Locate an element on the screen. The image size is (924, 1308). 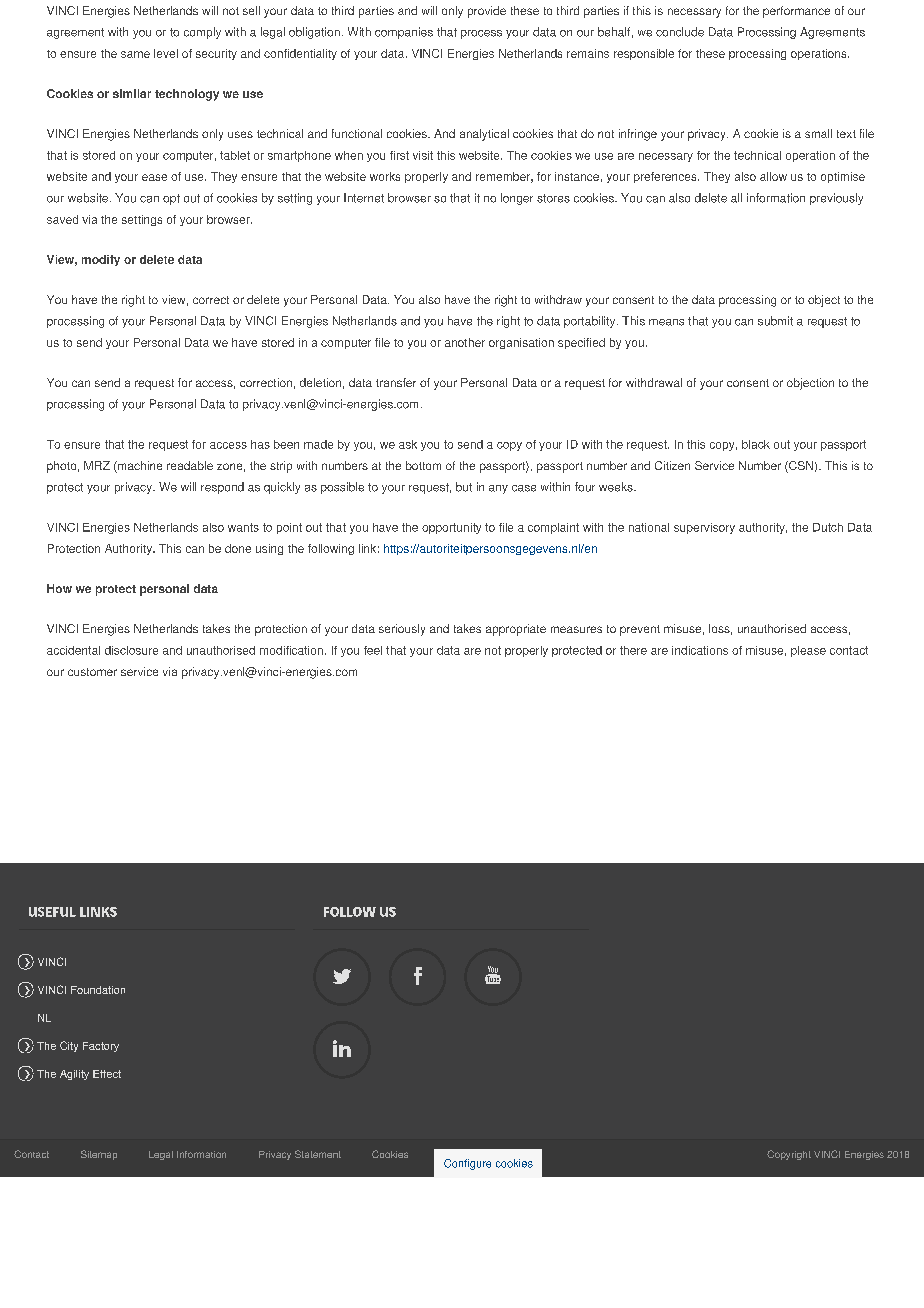
another is located at coordinates (465, 342).
